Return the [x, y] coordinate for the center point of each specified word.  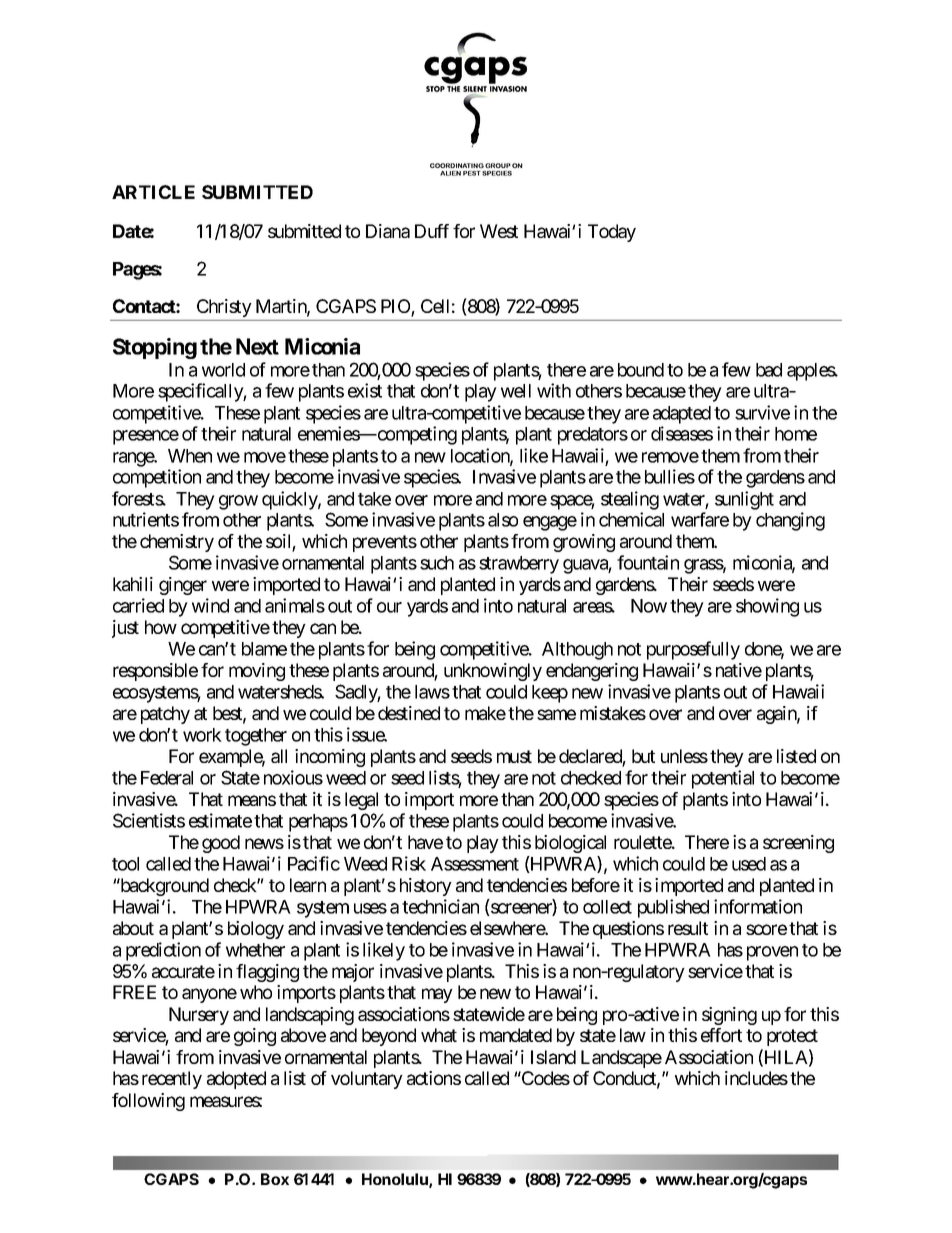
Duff [432, 231]
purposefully [693, 650]
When [190, 456]
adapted [682, 415]
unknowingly [493, 672]
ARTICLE [153, 192]
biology [256, 930]
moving [257, 672]
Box [275, 1179]
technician [440, 906]
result [688, 928]
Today [612, 233]
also [503, 520]
